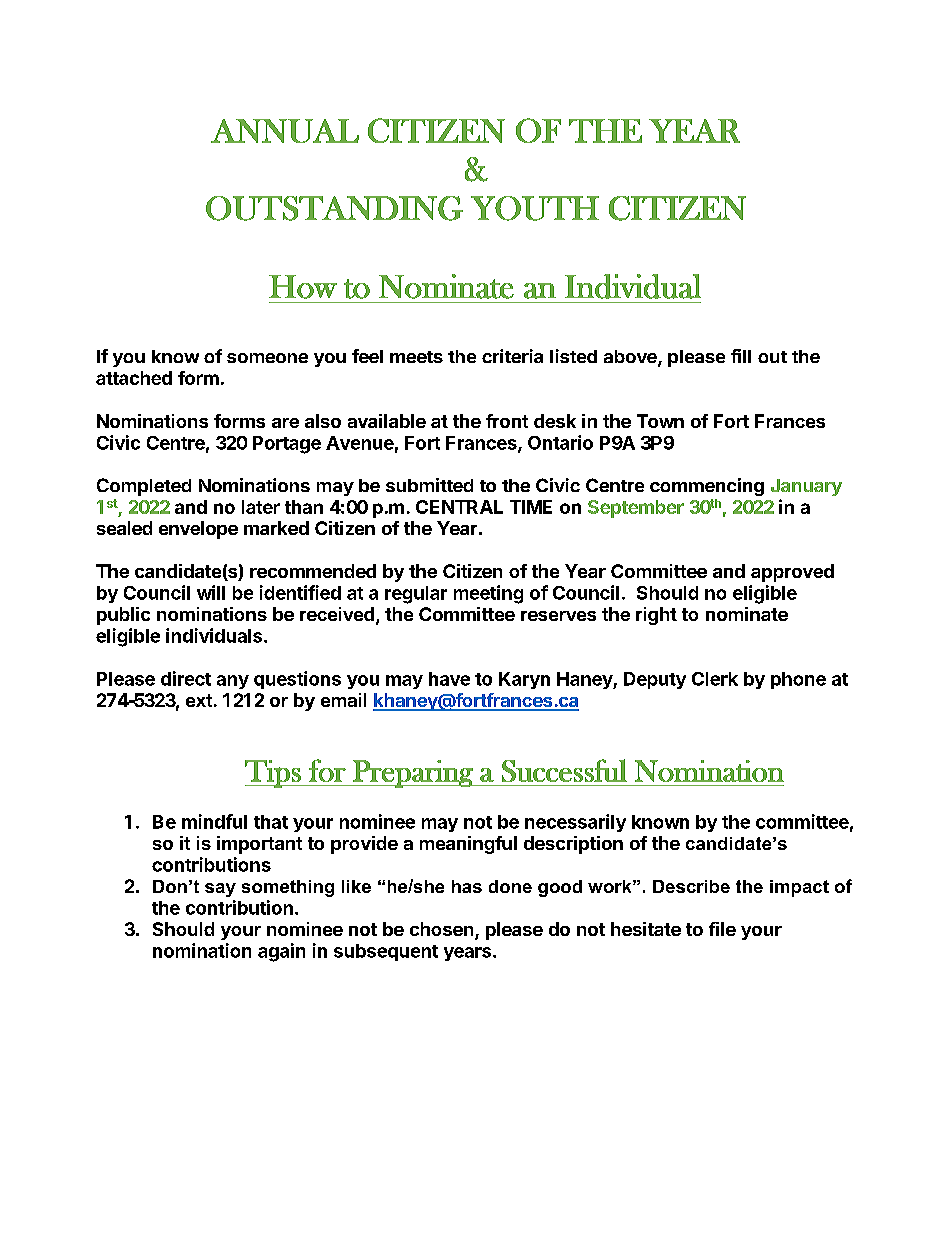 The height and width of the screenshot is (1233, 952). I want to click on ANNUAL, so click(285, 131).
